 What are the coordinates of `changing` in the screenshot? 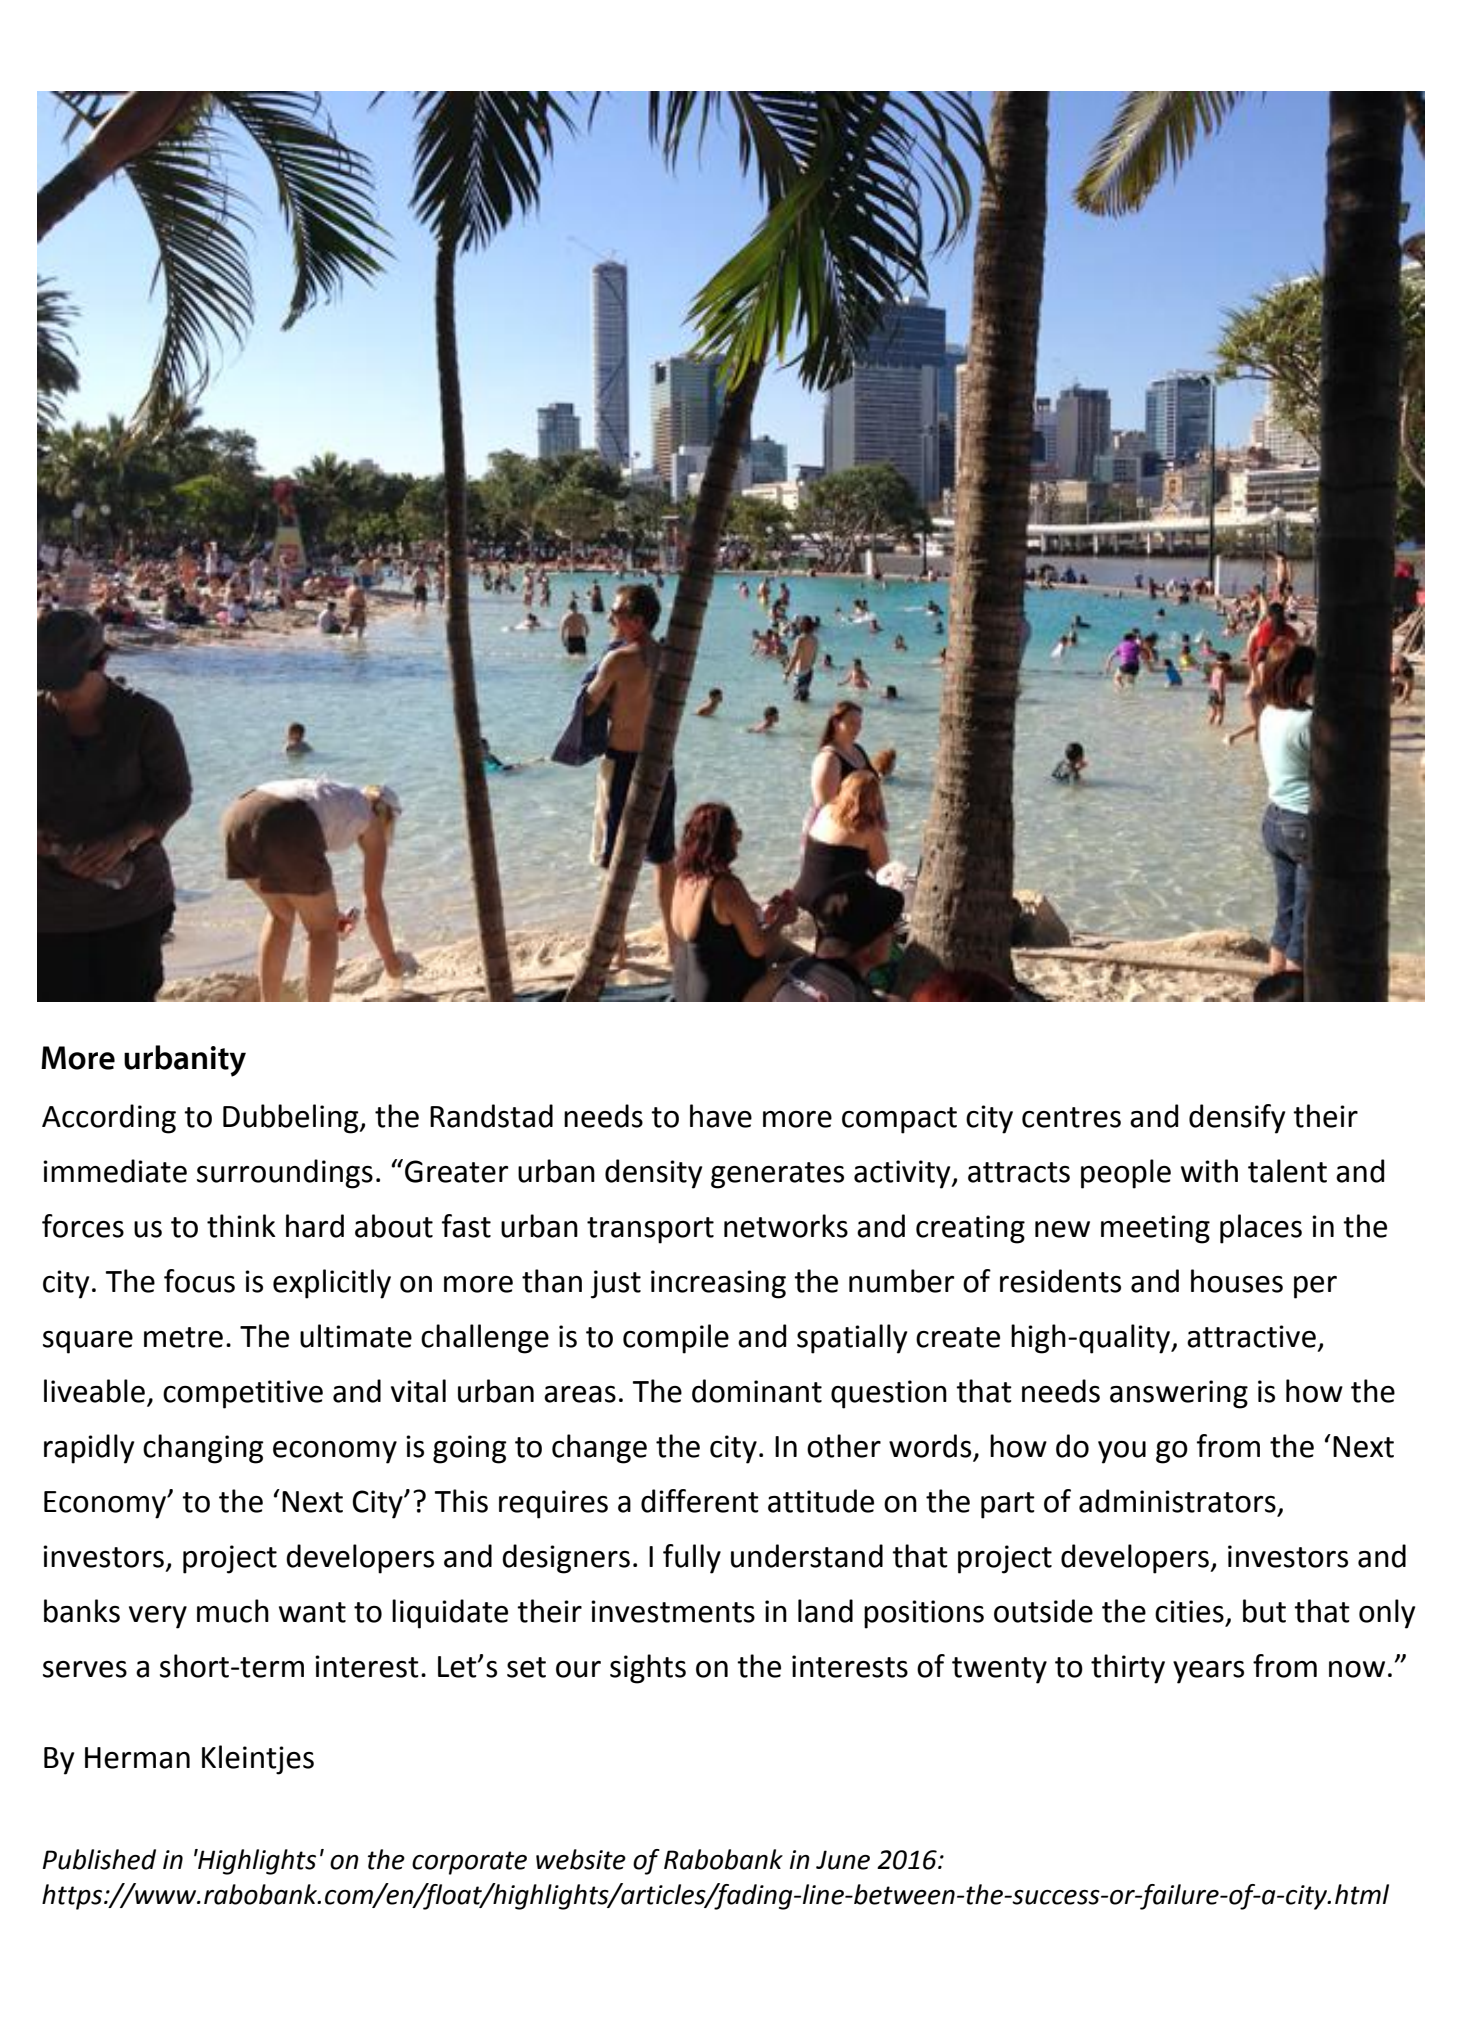 It's located at (203, 1449).
